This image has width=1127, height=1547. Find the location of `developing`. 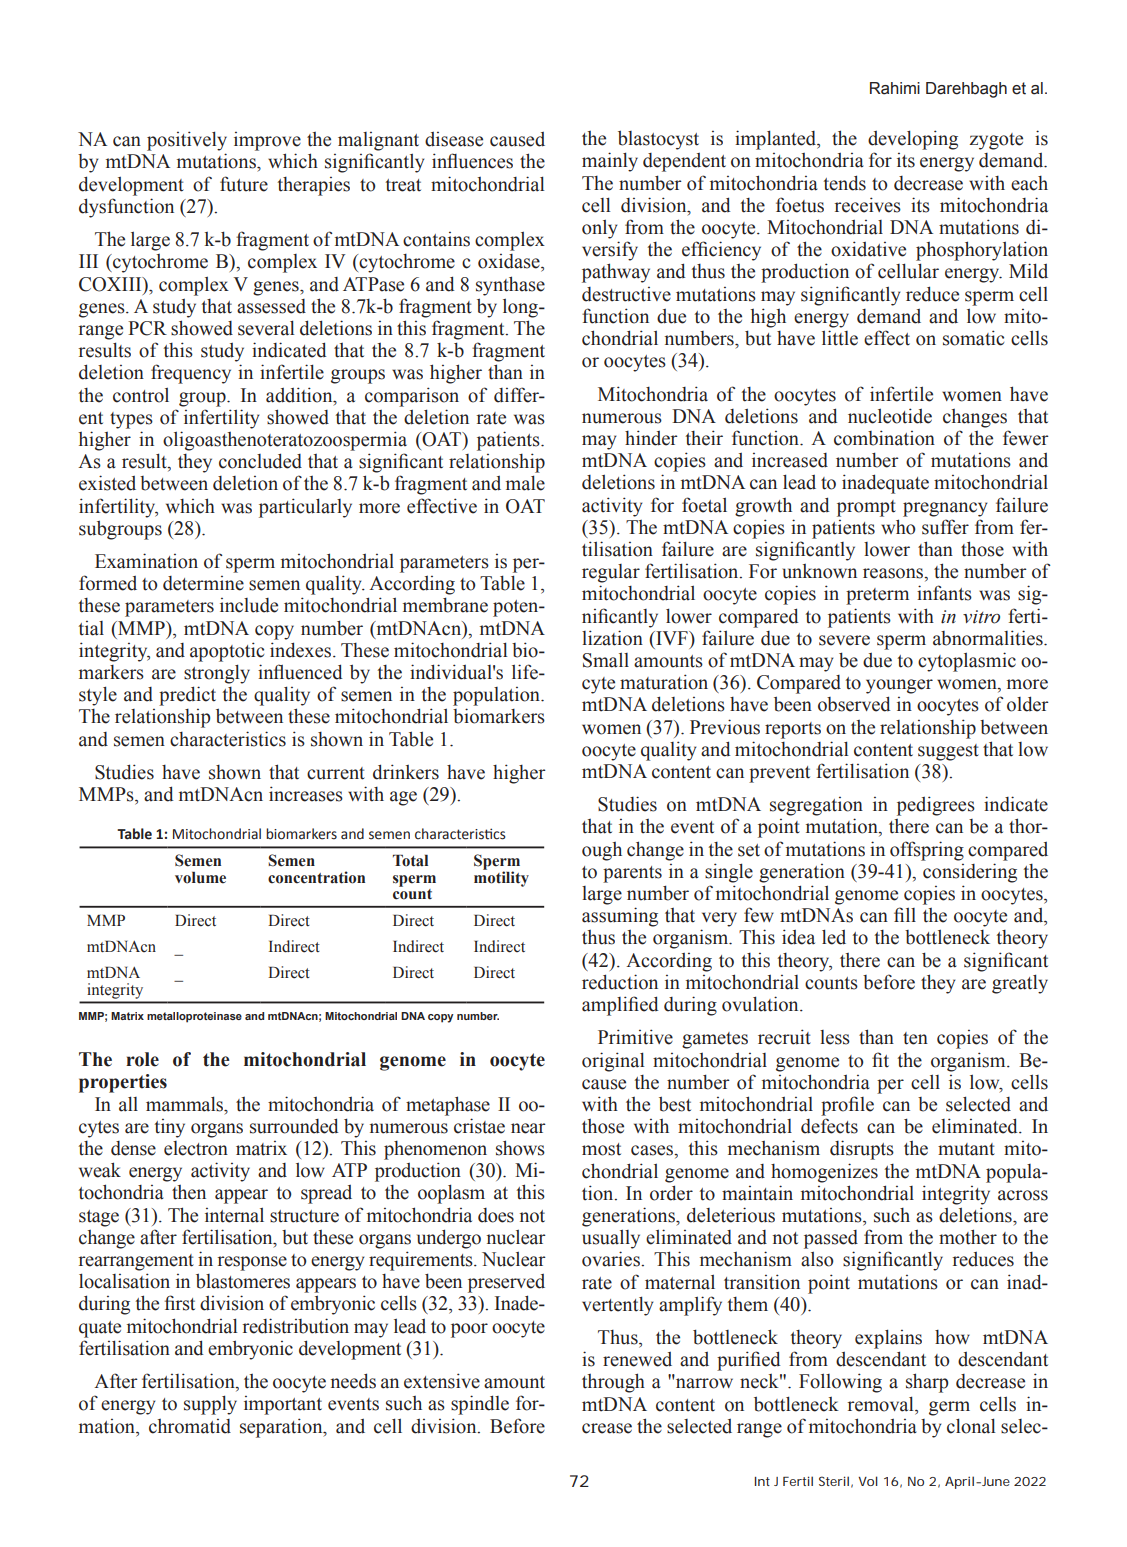

developing is located at coordinates (913, 140).
